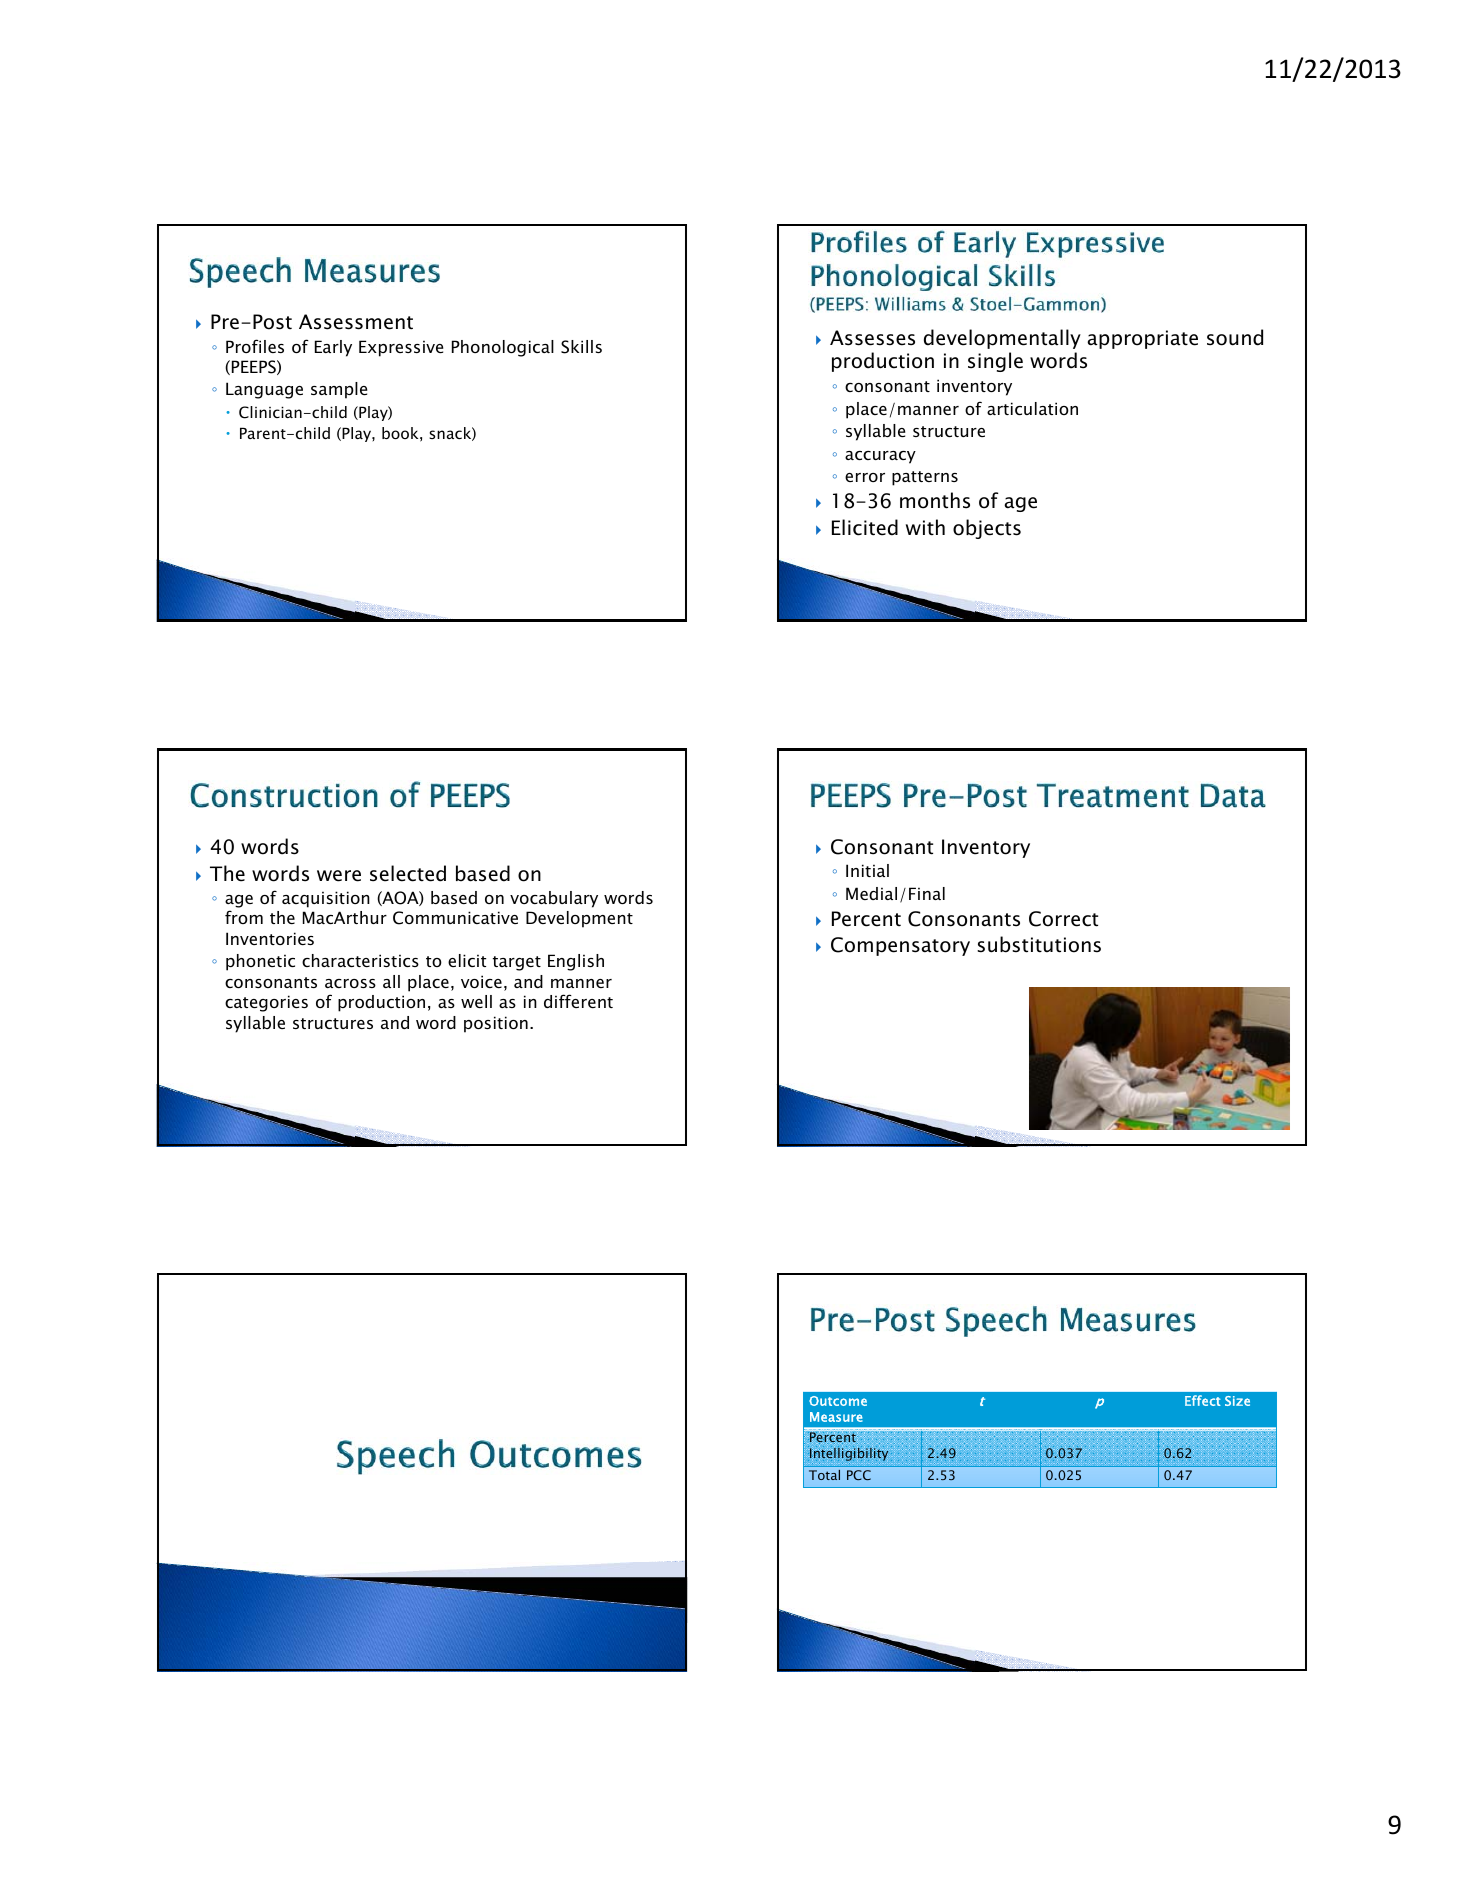  Describe the element at coordinates (824, 1475) in the page. I see `Total` at that location.
